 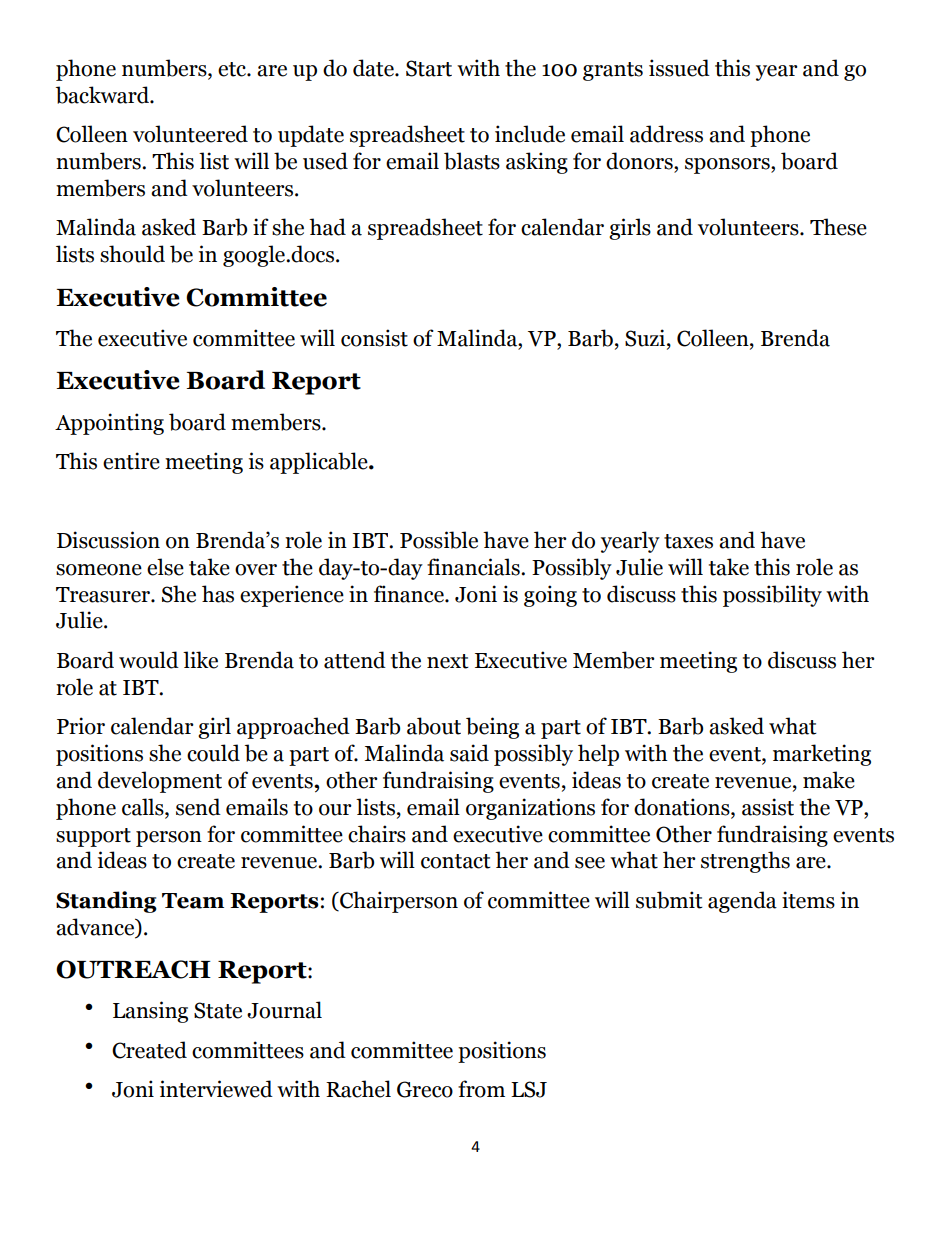 What do you see at coordinates (132, 254) in the image?
I see `should` at bounding box center [132, 254].
